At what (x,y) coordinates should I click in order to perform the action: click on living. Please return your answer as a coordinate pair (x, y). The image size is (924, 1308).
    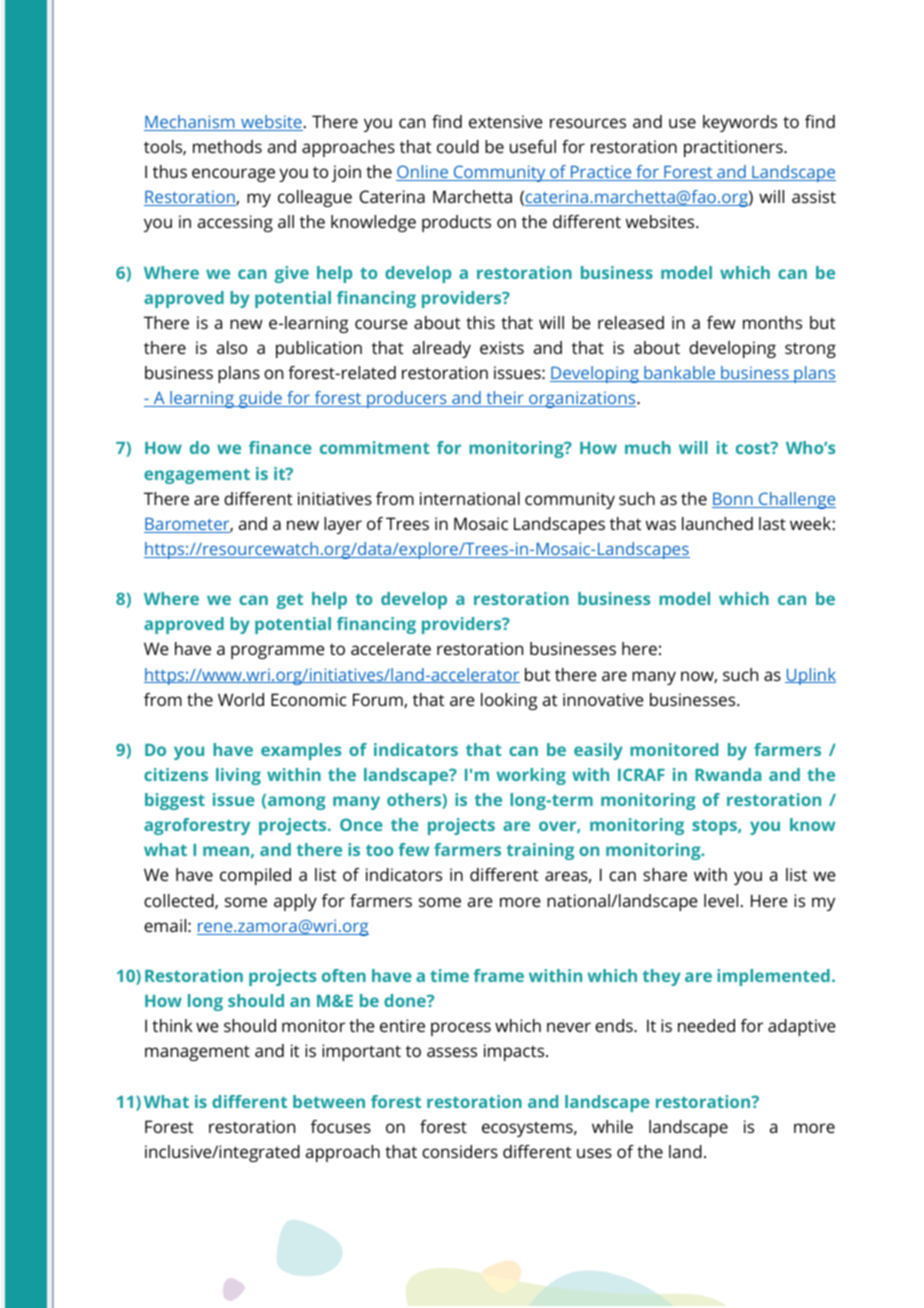
    Looking at the image, I should click on (238, 776).
